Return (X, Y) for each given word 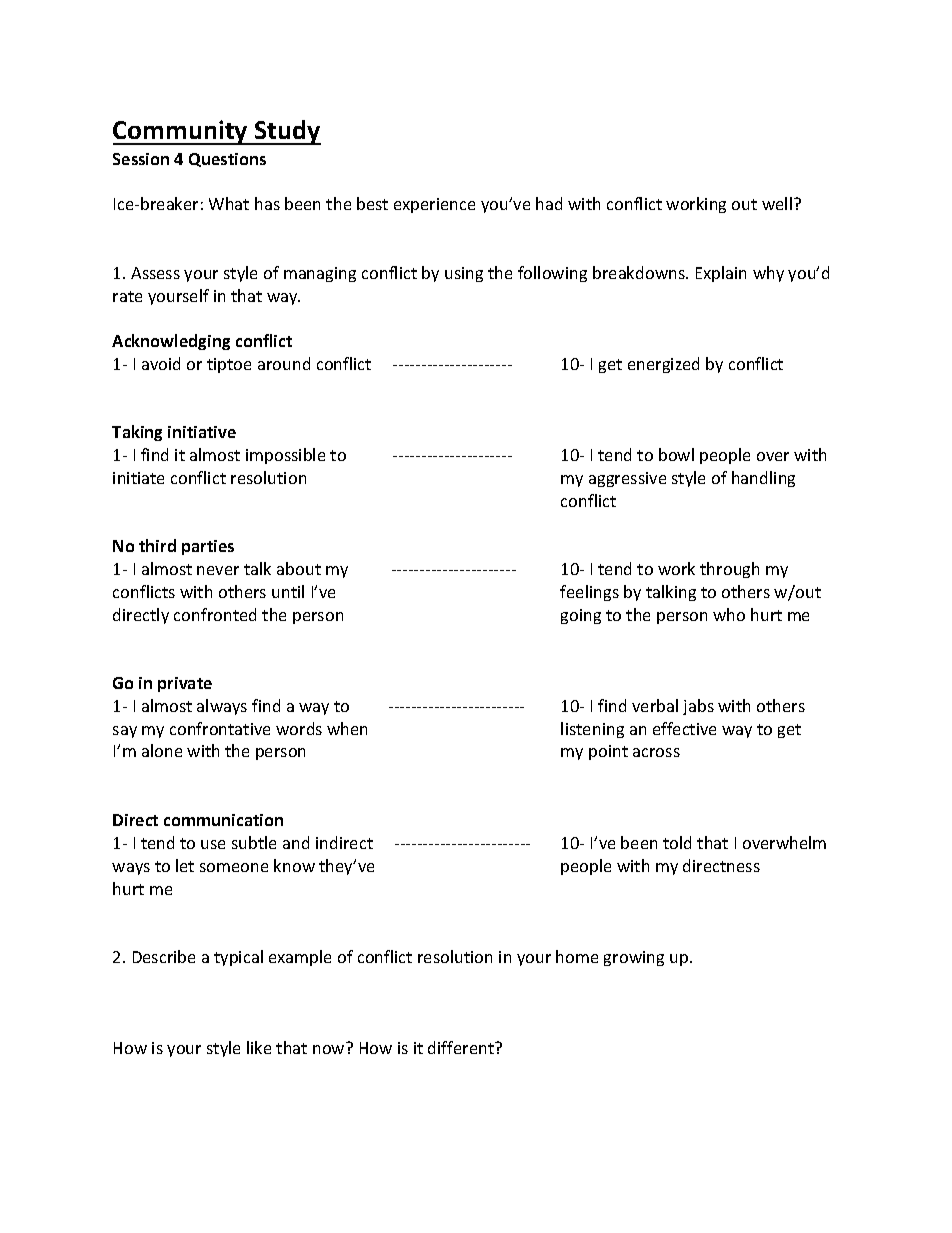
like (259, 1047)
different (462, 1047)
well (777, 203)
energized (663, 365)
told (677, 842)
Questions (227, 160)
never (218, 570)
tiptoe (229, 365)
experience (434, 205)
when (347, 728)
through (729, 570)
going (581, 616)
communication (223, 820)
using (464, 274)
